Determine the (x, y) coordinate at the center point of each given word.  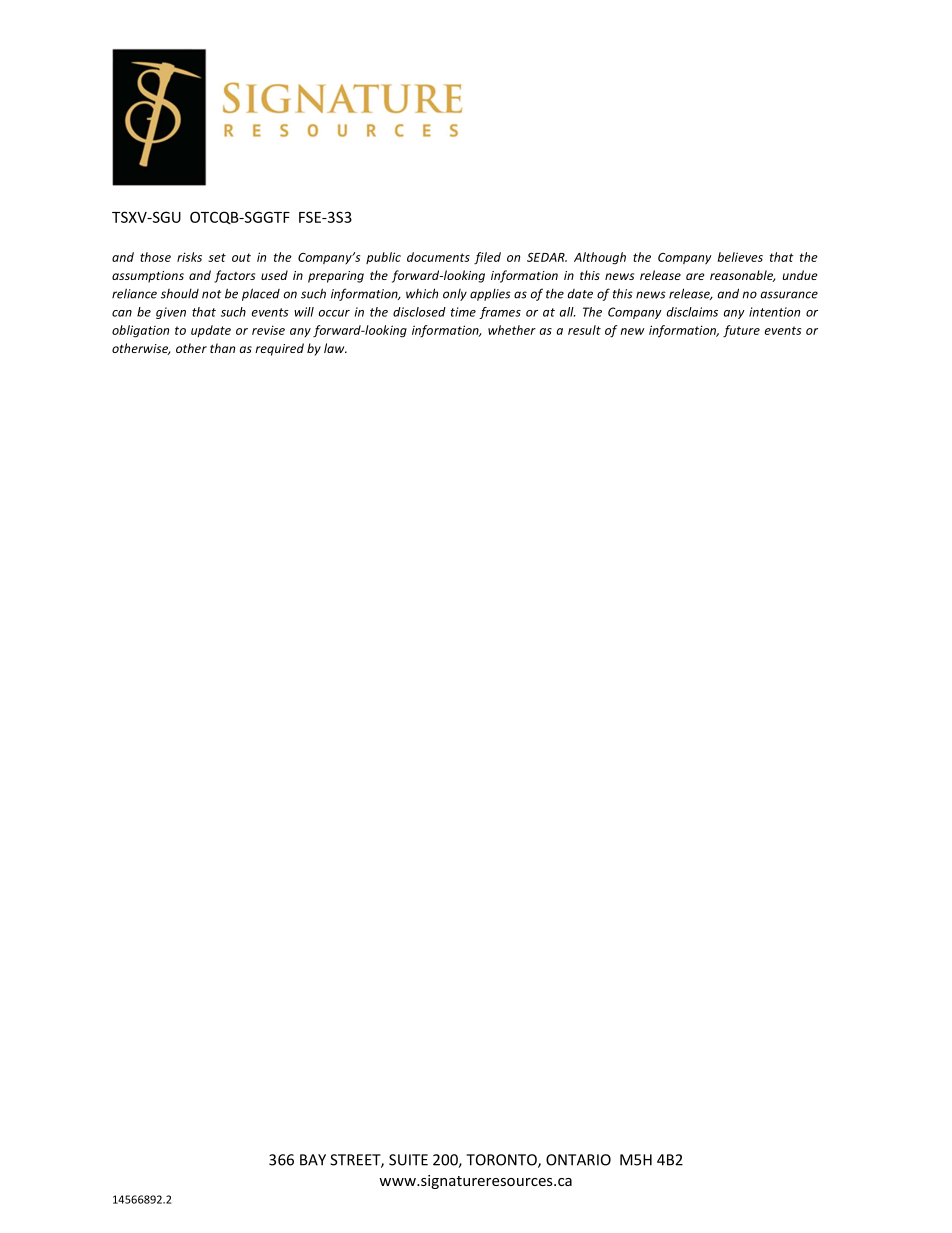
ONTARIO (578, 1160)
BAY (313, 1160)
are (695, 276)
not (211, 294)
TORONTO (502, 1161)
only (455, 295)
